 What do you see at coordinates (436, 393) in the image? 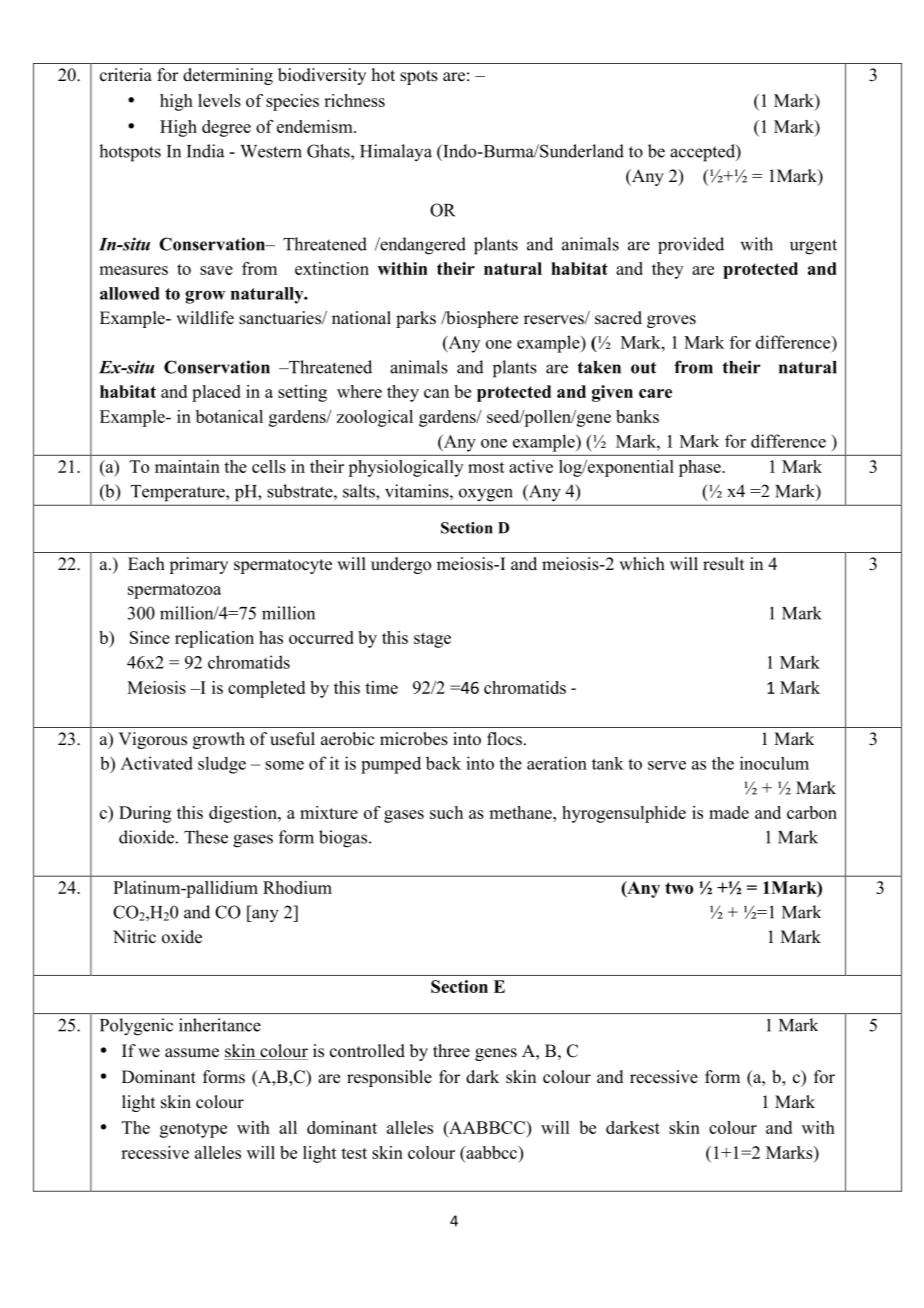
I see `can` at bounding box center [436, 393].
